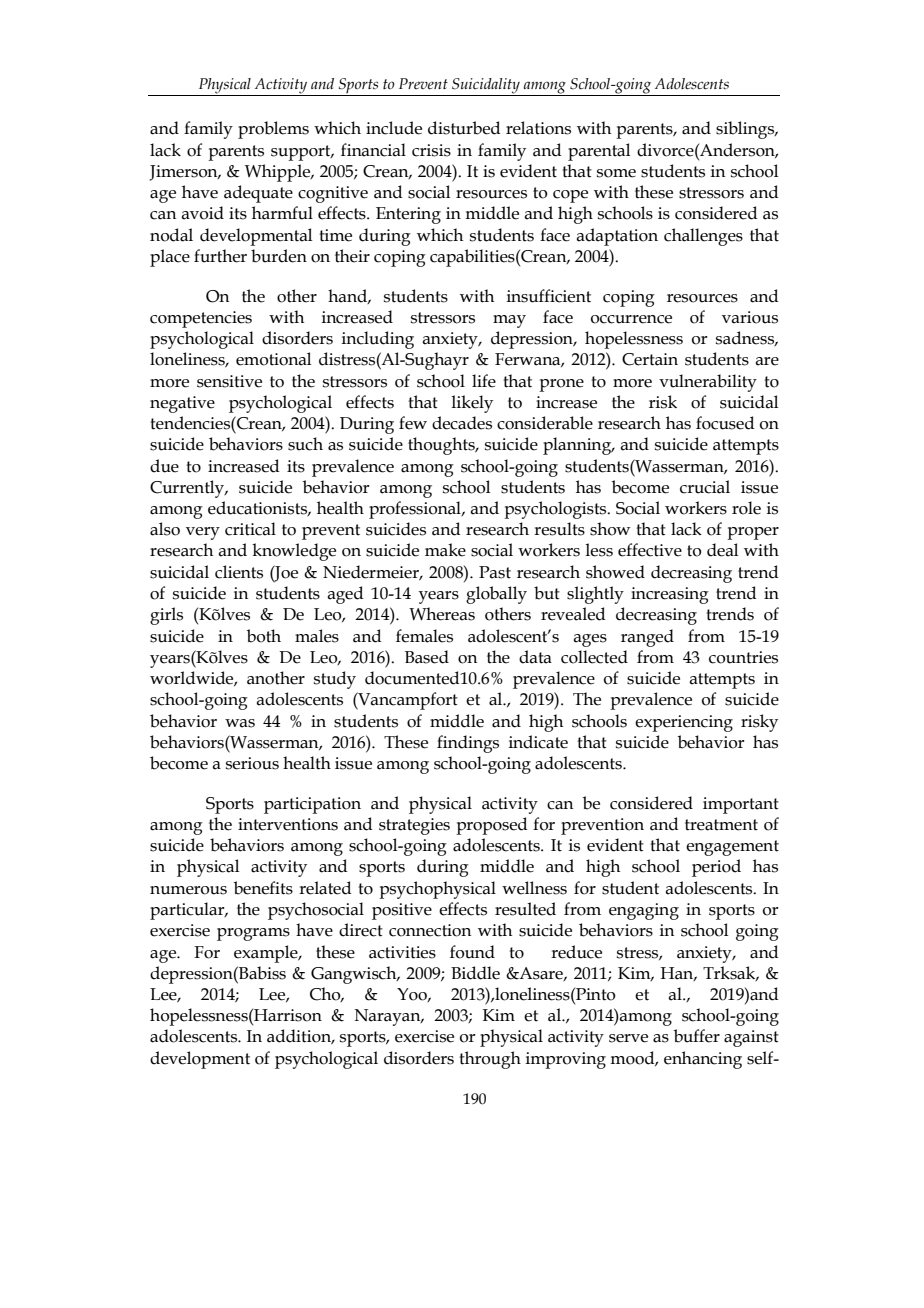 Image resolution: width=924 pixels, height=1308 pixels. Describe the element at coordinates (442, 614) in the document. I see `Whereas` at that location.
